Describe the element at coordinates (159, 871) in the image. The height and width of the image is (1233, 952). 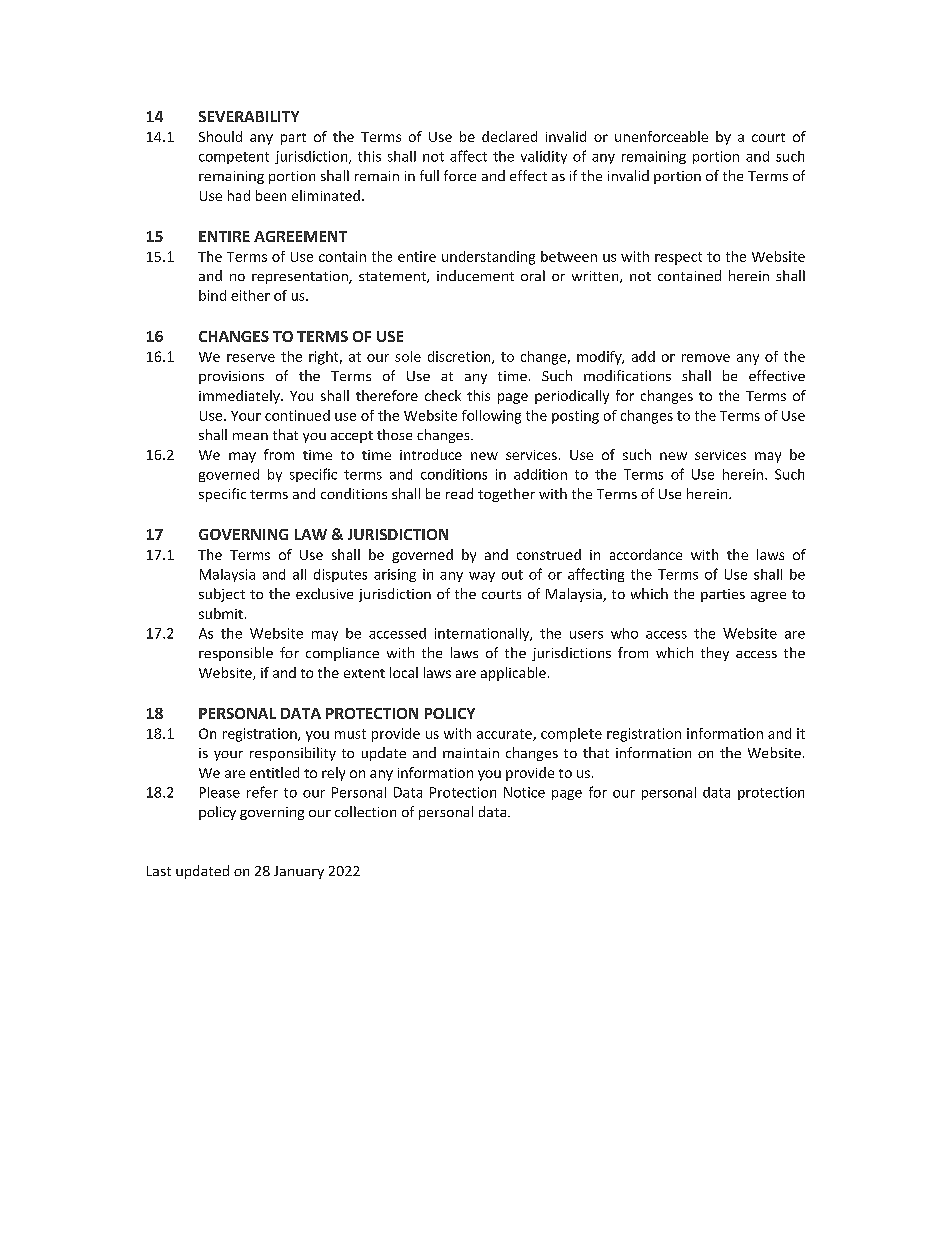
I see `Last` at that location.
